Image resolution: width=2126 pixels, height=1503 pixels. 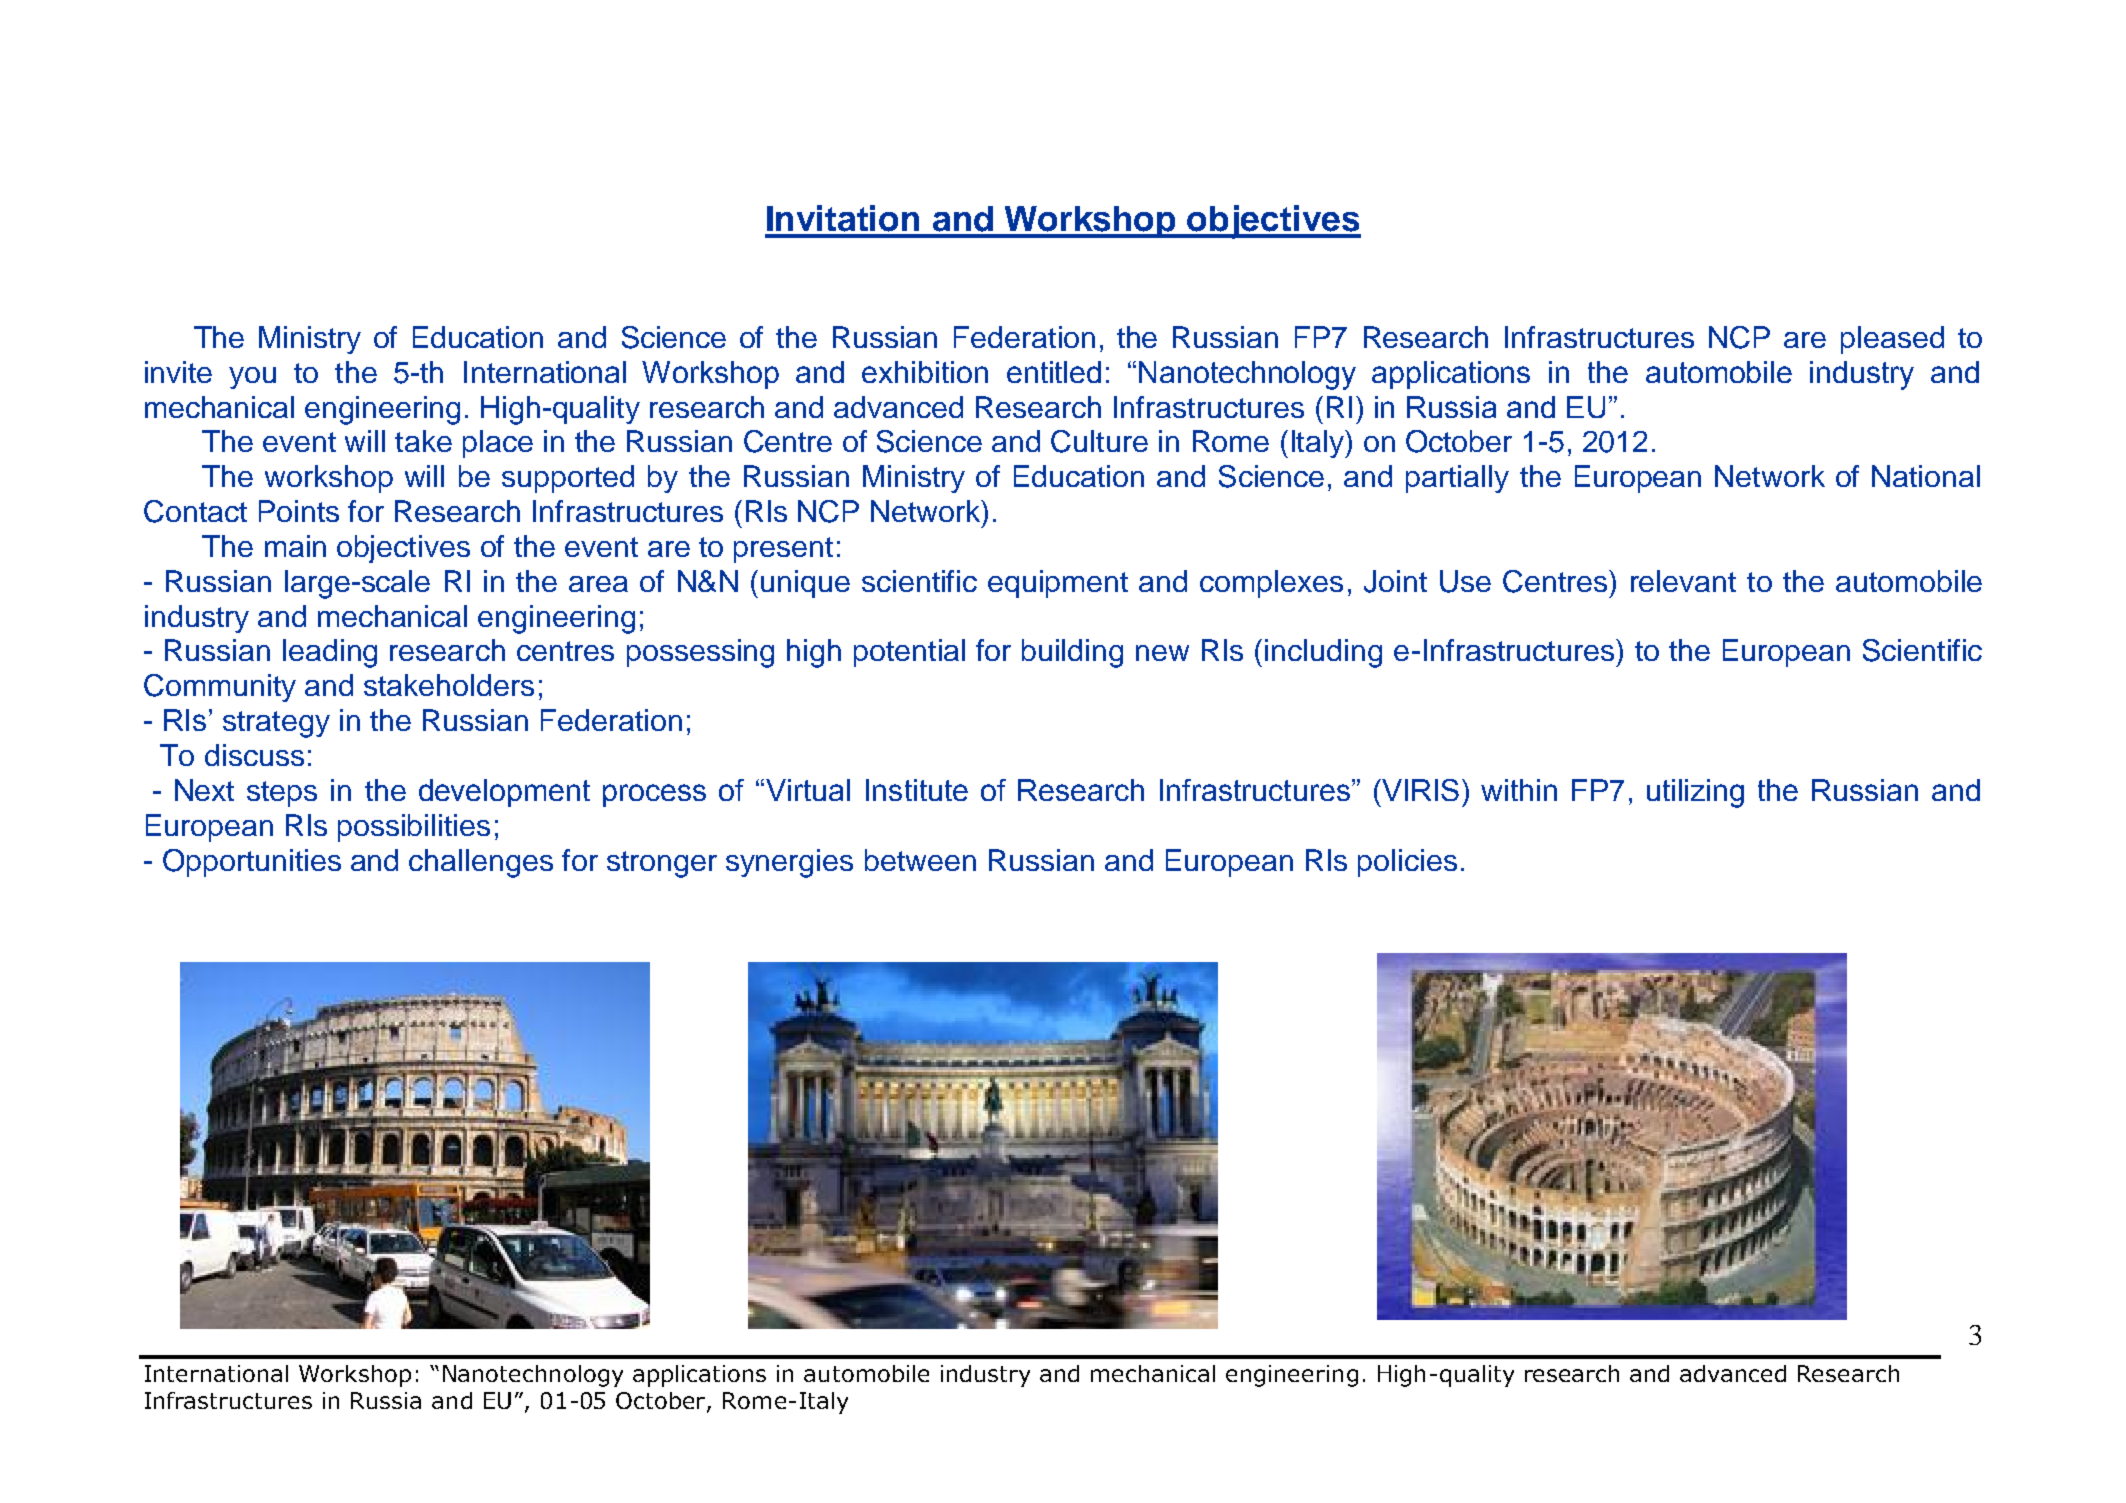 I want to click on you, so click(x=252, y=378).
